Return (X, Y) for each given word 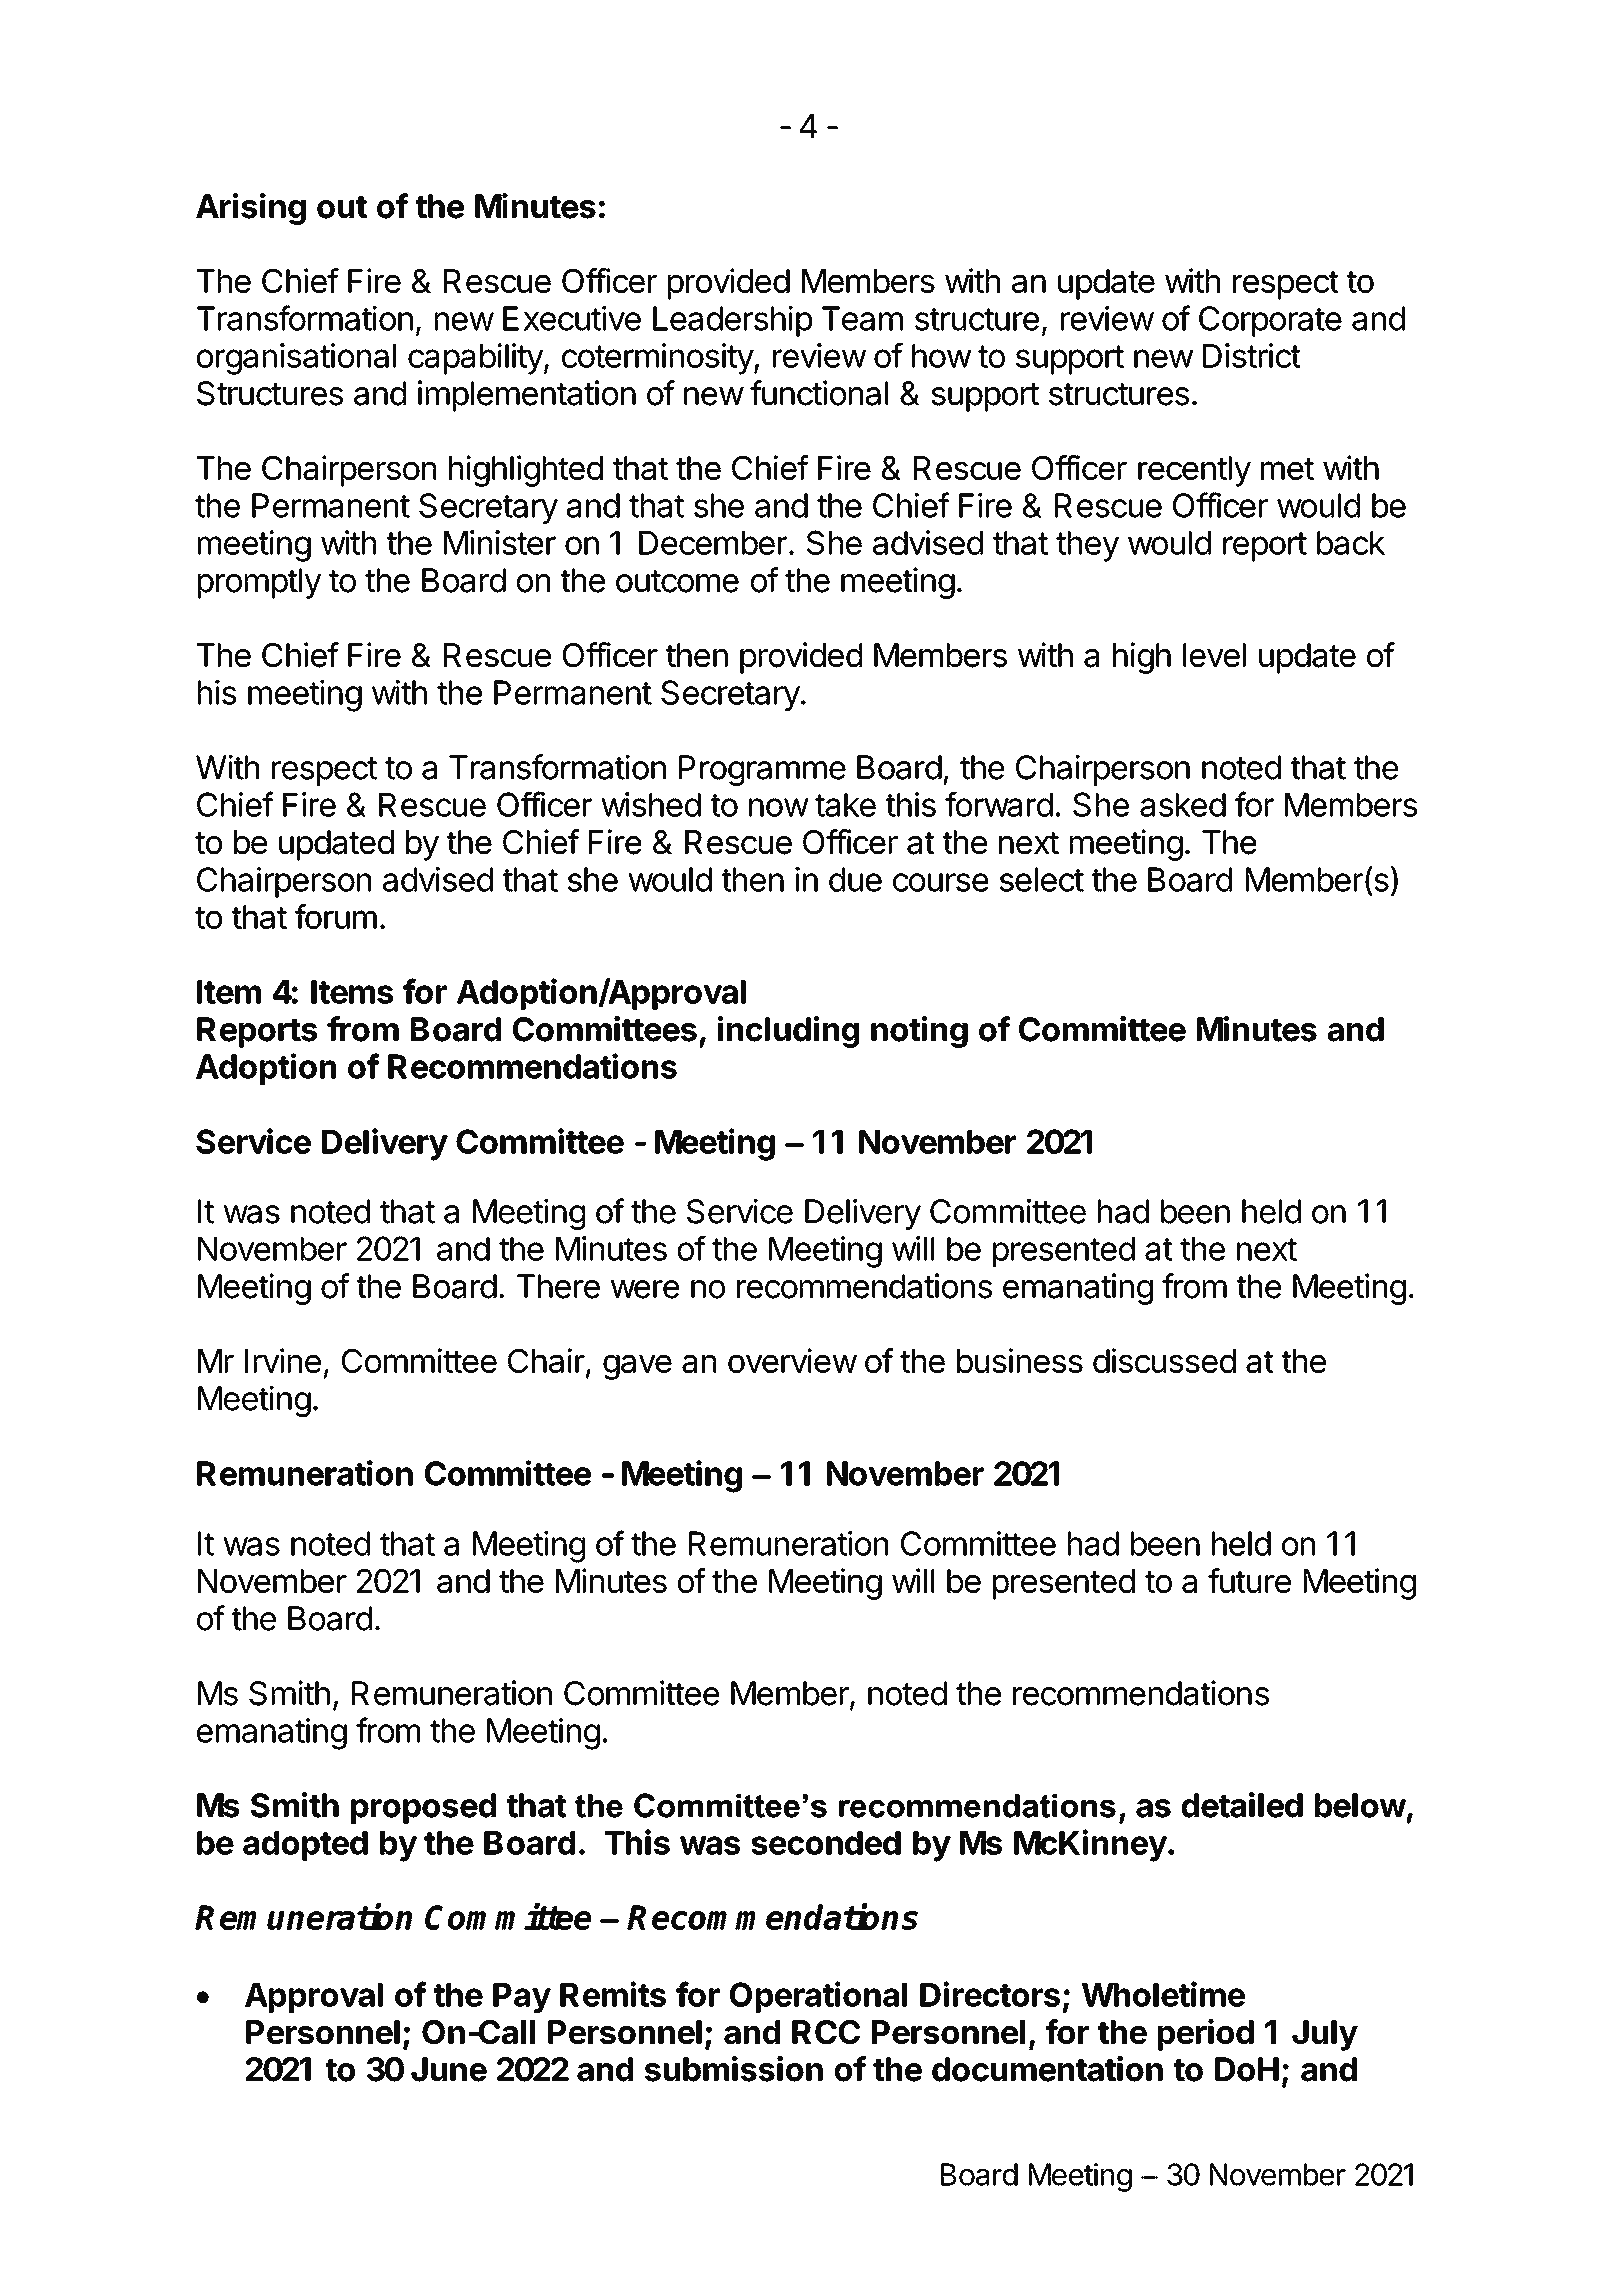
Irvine (283, 1360)
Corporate (1270, 321)
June (449, 2069)
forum (336, 916)
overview (792, 1360)
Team (862, 318)
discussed (1164, 1360)
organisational (296, 359)
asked (1183, 805)
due (855, 879)
